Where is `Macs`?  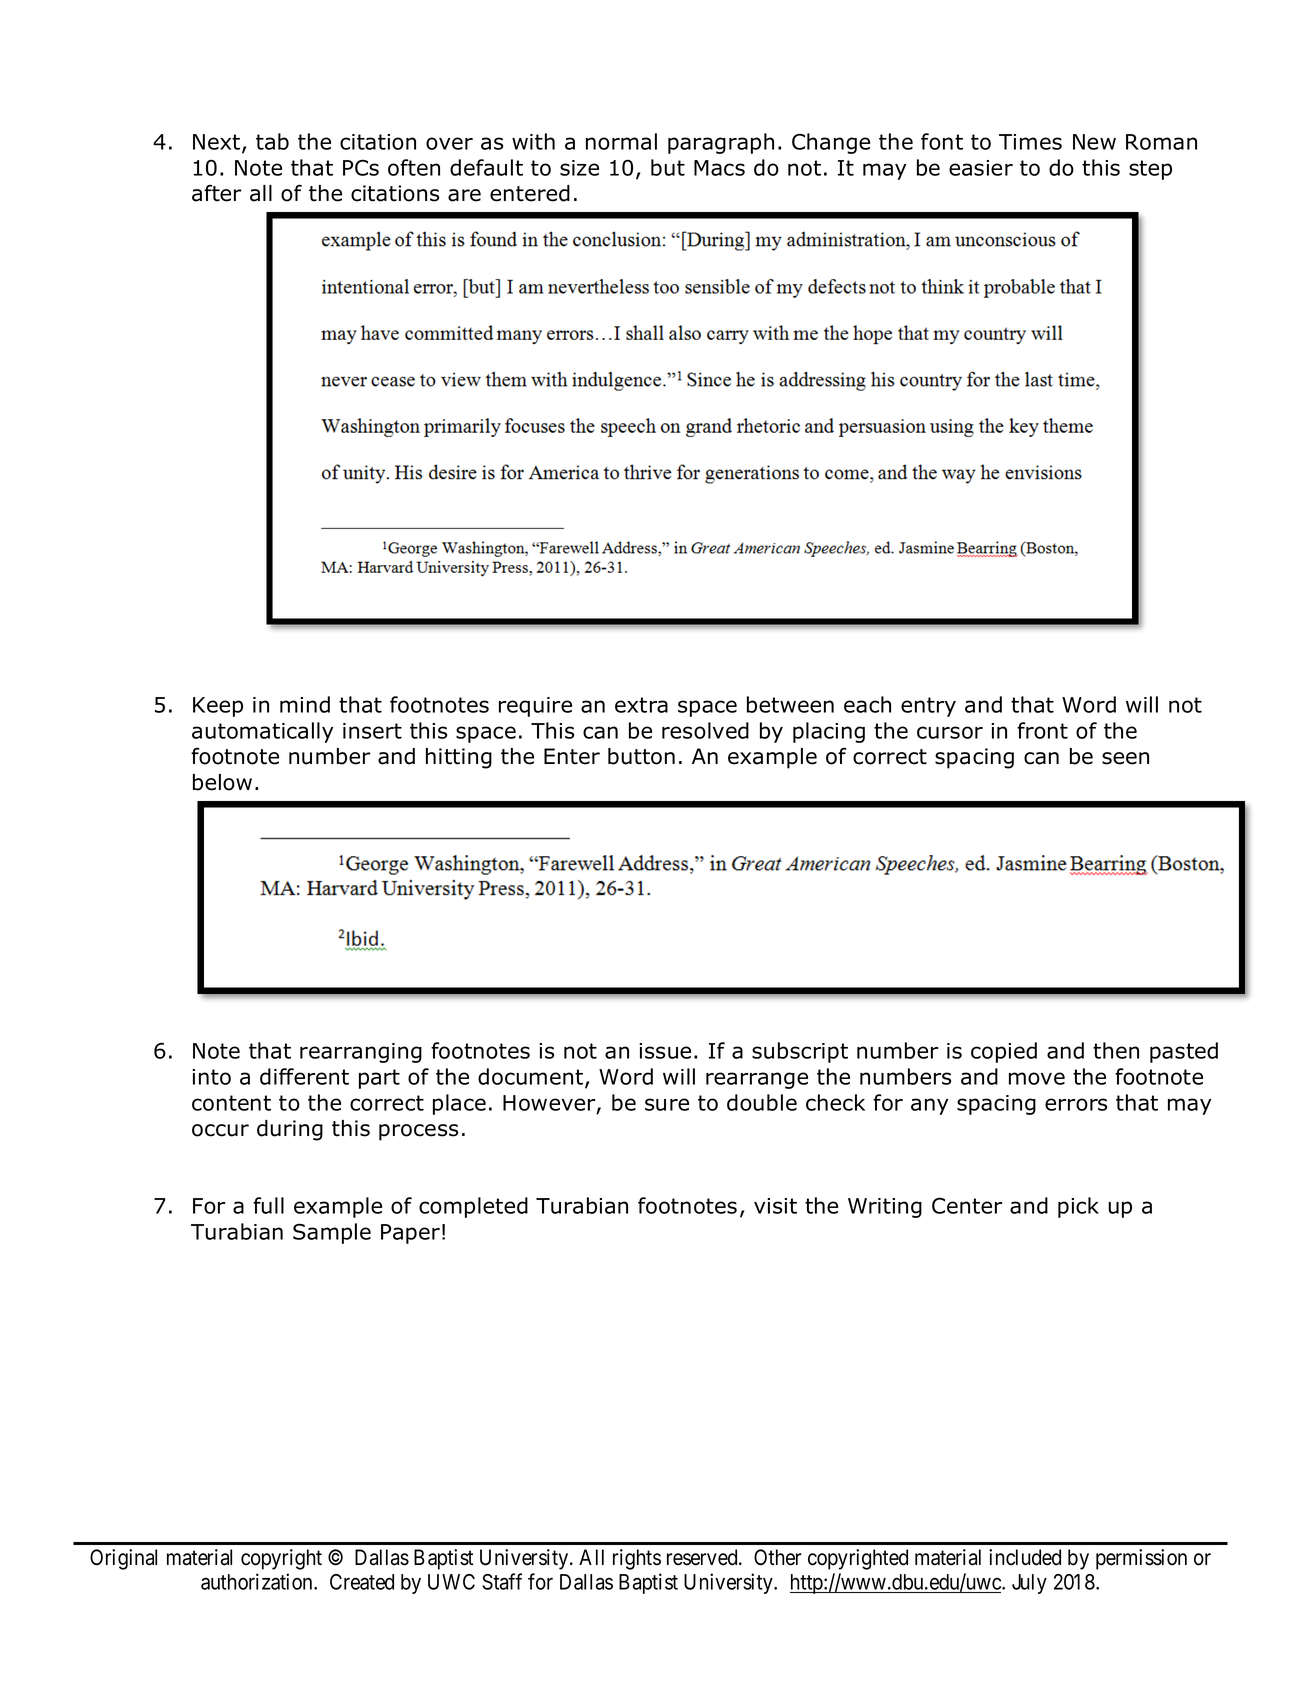 Macs is located at coordinates (719, 168).
